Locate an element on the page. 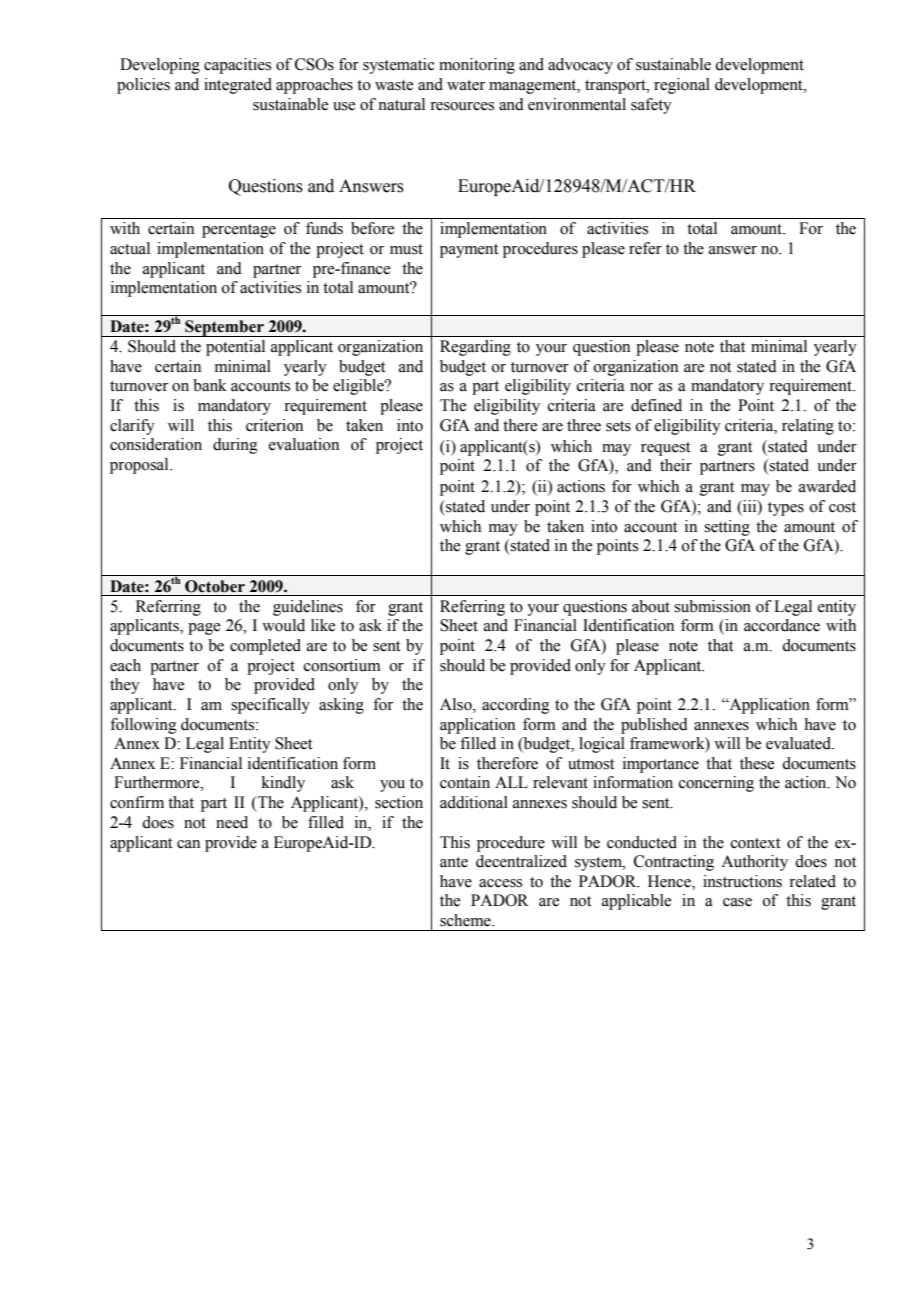 Image resolution: width=924 pixels, height=1308 pixels. water is located at coordinates (466, 85).
